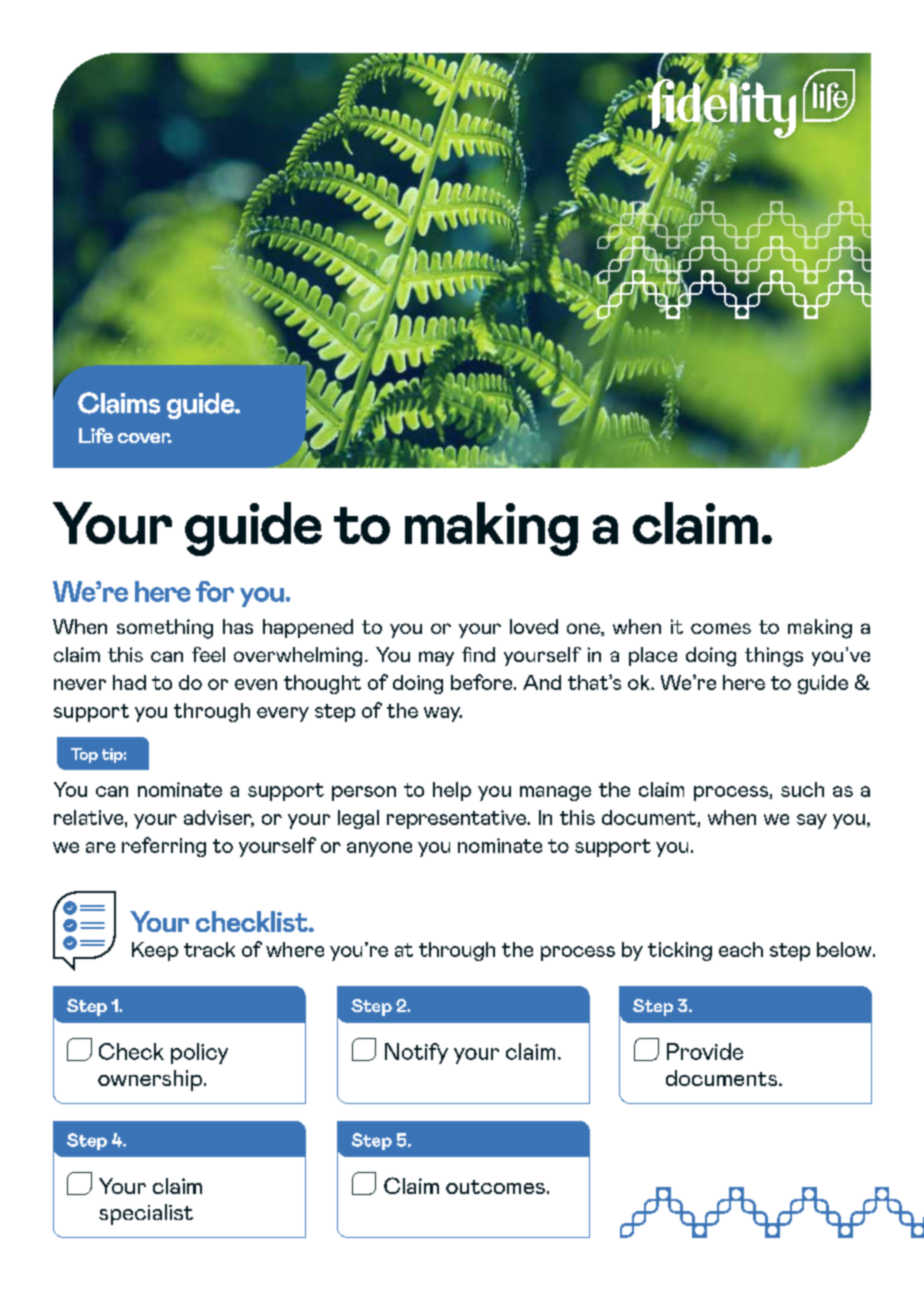 Image resolution: width=924 pixels, height=1308 pixels. What do you see at coordinates (146, 1214) in the document?
I see `specialist` at bounding box center [146, 1214].
